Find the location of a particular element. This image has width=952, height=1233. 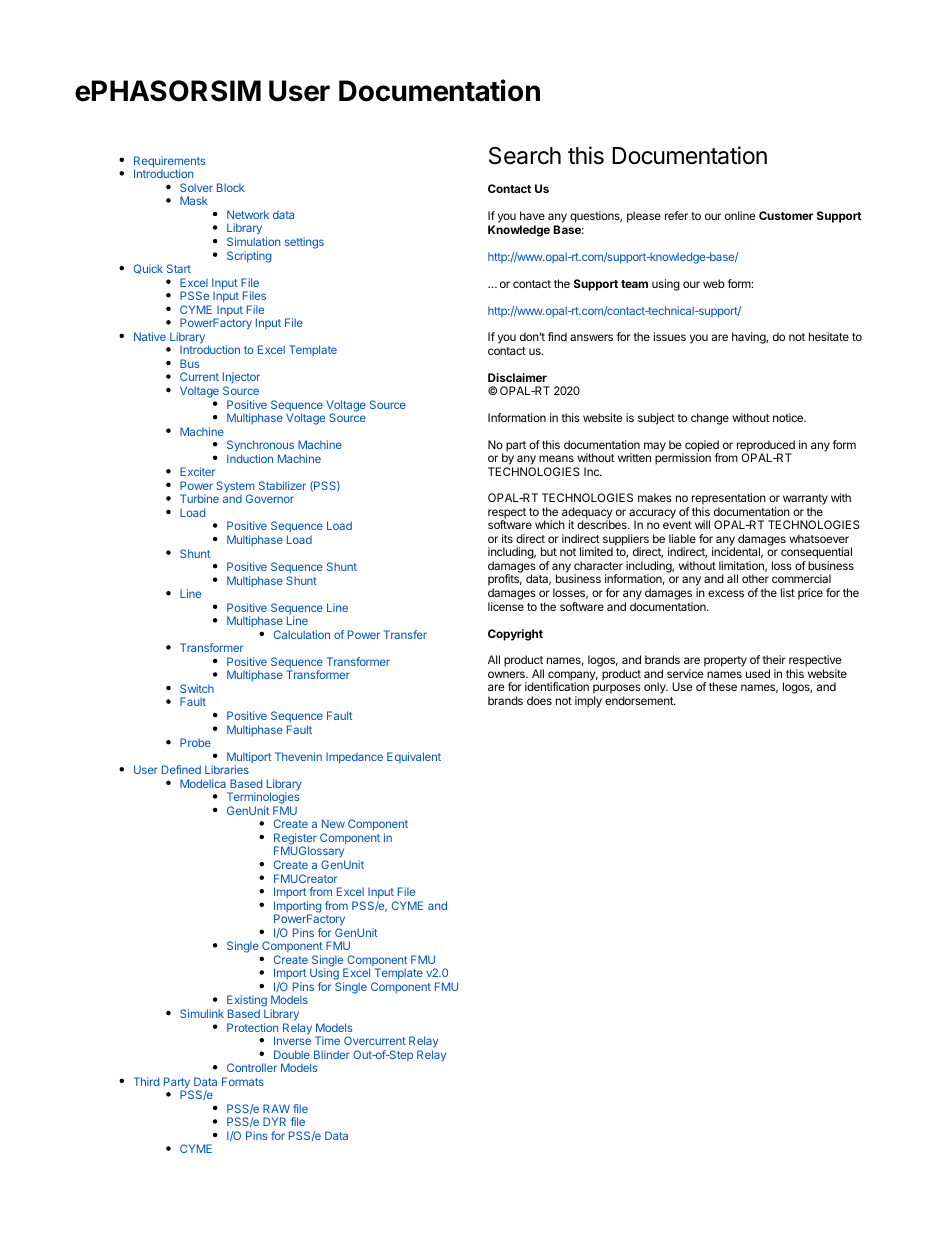

Controller is located at coordinates (252, 1067).
